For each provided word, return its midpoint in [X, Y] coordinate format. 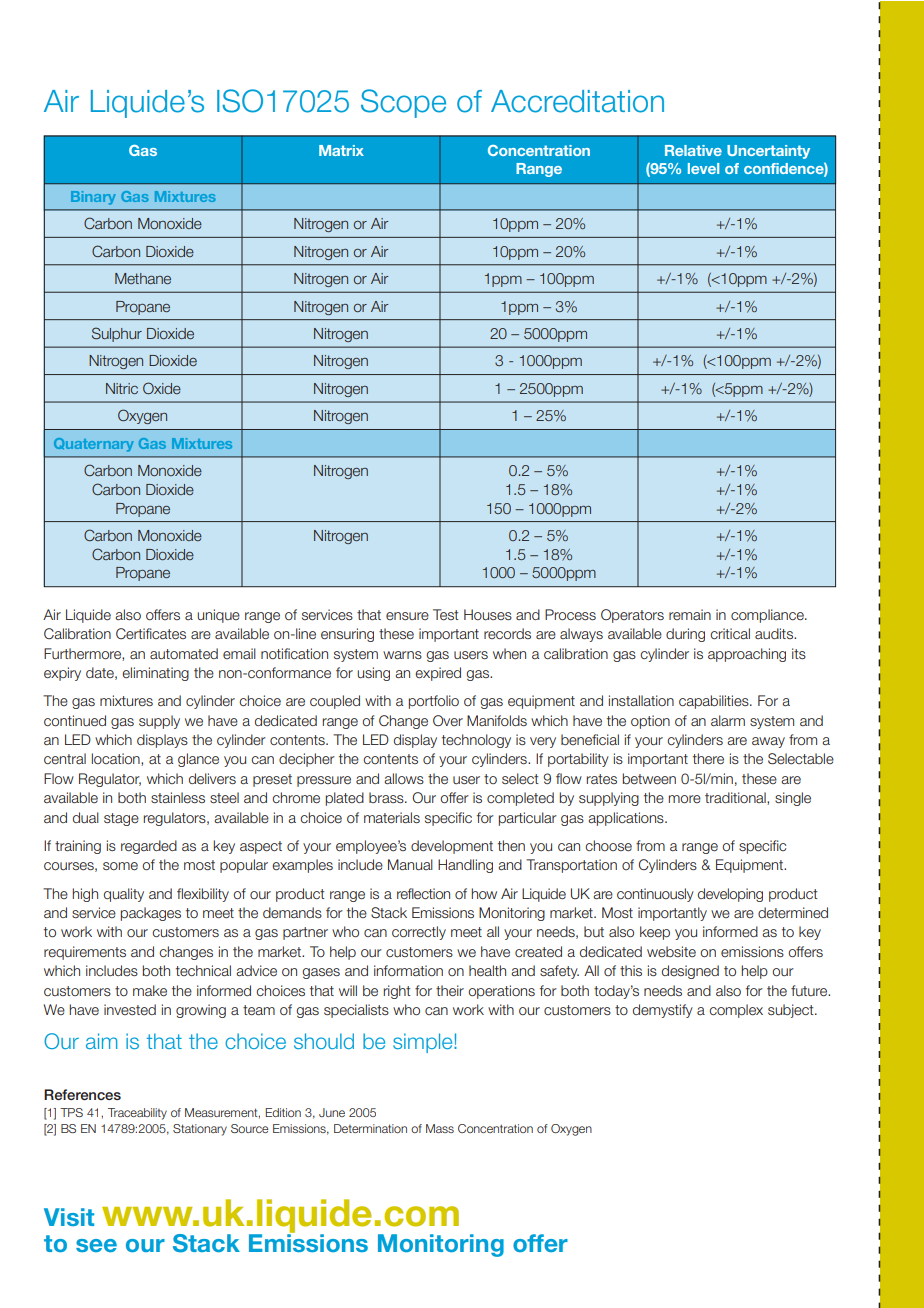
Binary [93, 198]
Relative [693, 150]
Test [446, 615]
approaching [747, 655]
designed [690, 972]
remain [690, 614]
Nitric [122, 388]
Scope [403, 103]
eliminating [155, 674]
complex [736, 1011]
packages [151, 914]
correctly [419, 933]
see [96, 1245]
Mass [440, 1128]
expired [438, 674]
